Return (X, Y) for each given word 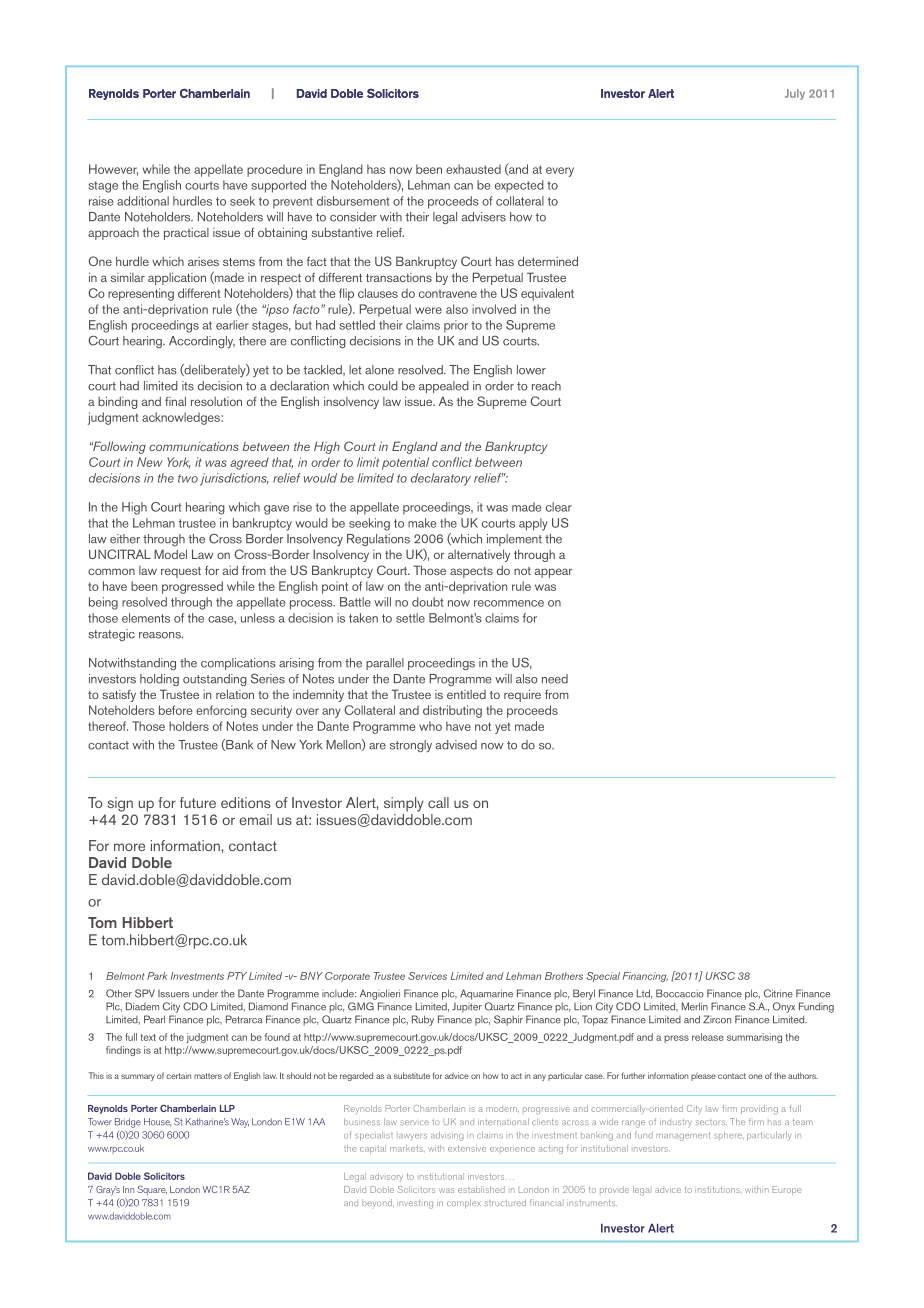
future (198, 802)
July (795, 94)
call (438, 802)
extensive (467, 1148)
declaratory (441, 479)
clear (559, 507)
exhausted (473, 169)
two (188, 478)
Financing (645, 977)
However (113, 170)
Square (152, 1190)
